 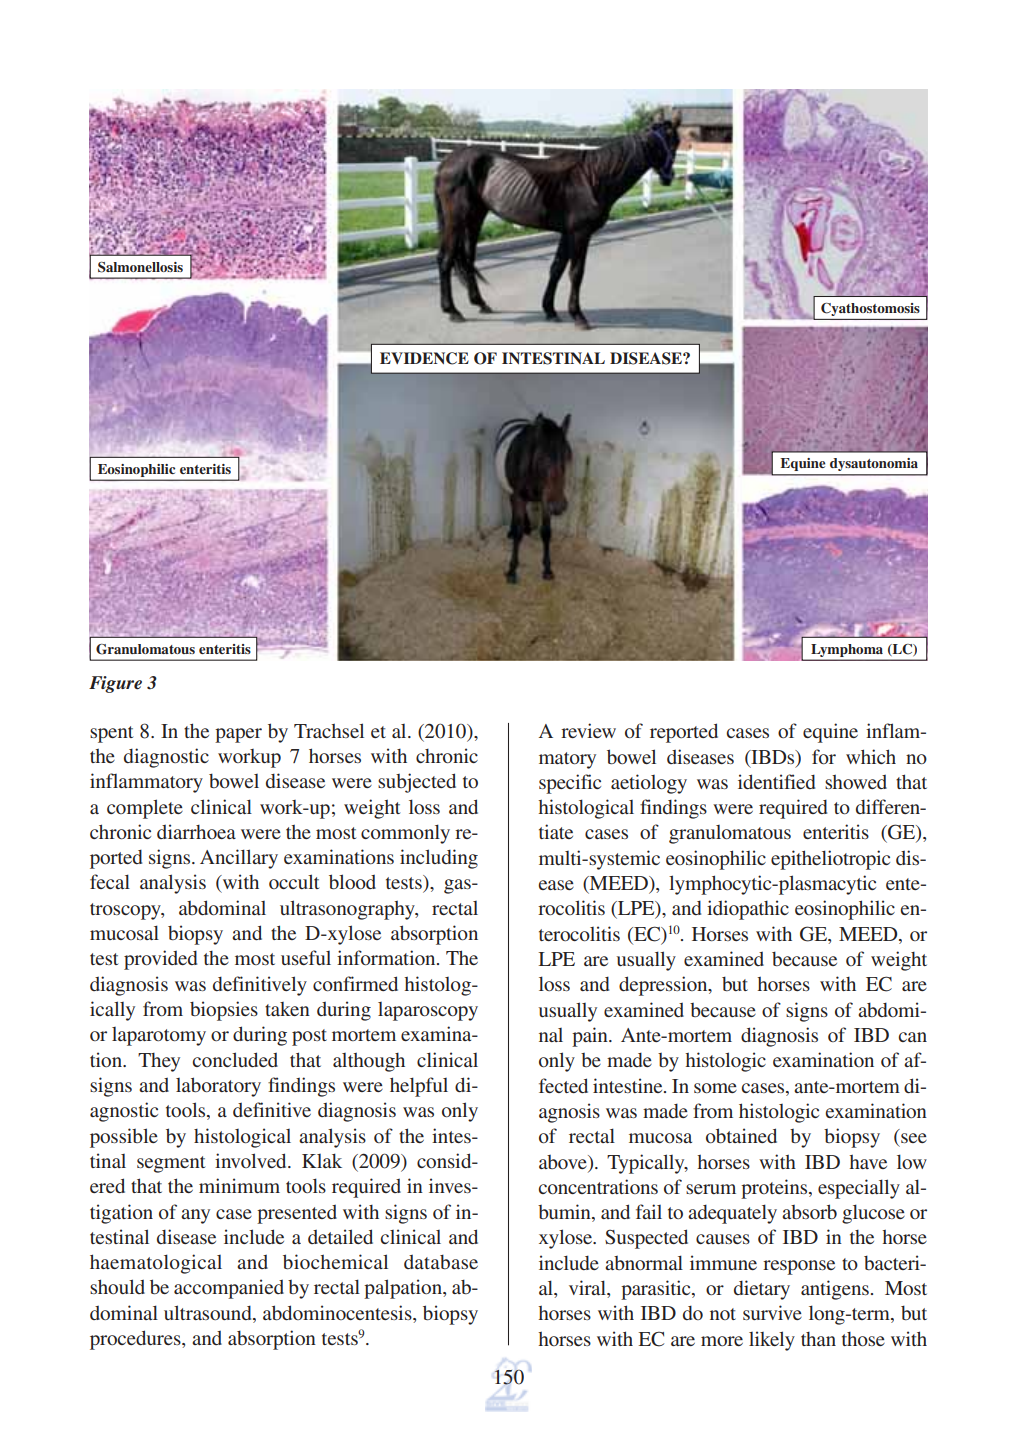 What do you see at coordinates (441, 1261) in the screenshot?
I see `database` at bounding box center [441, 1261].
